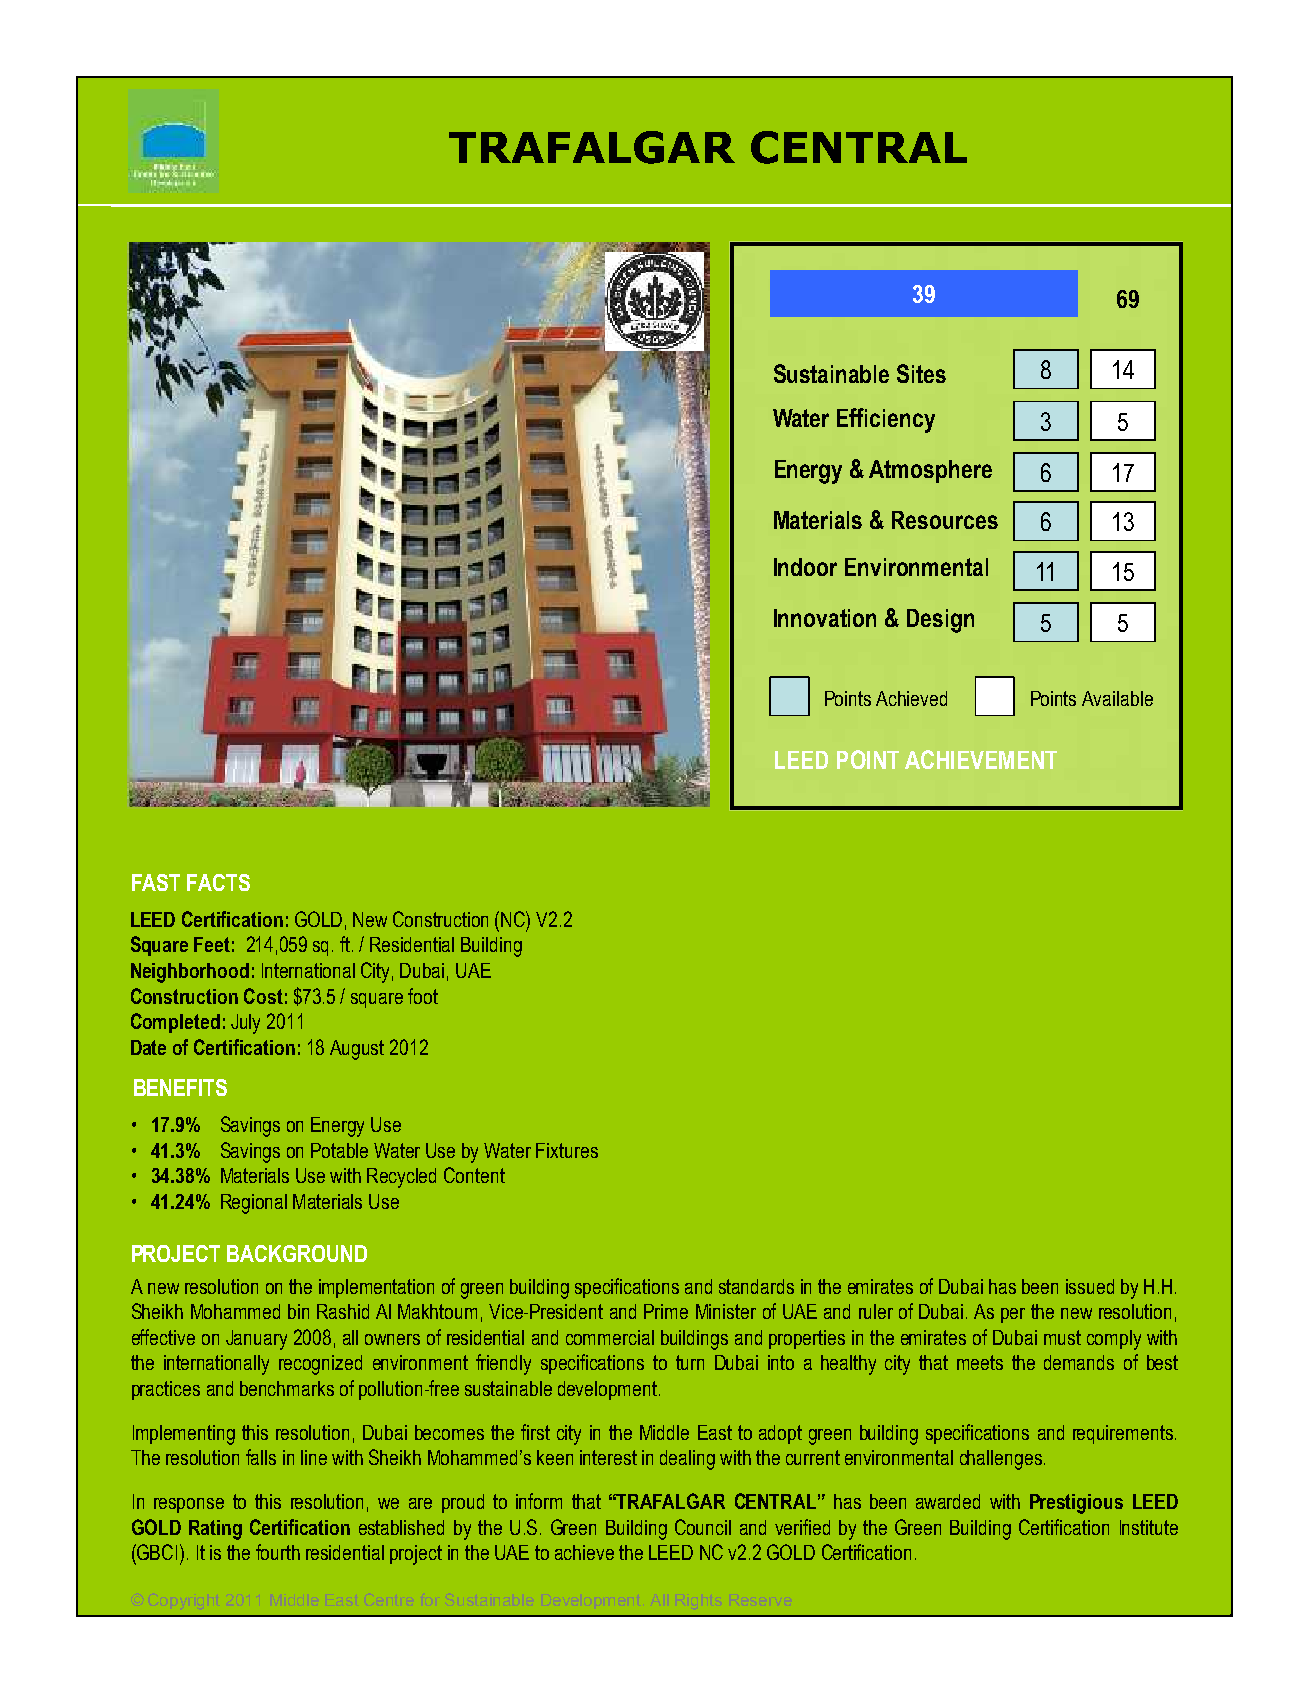 Image resolution: width=1309 pixels, height=1693 pixels. Describe the element at coordinates (215, 1530) in the page. I see `Rating` at that location.
